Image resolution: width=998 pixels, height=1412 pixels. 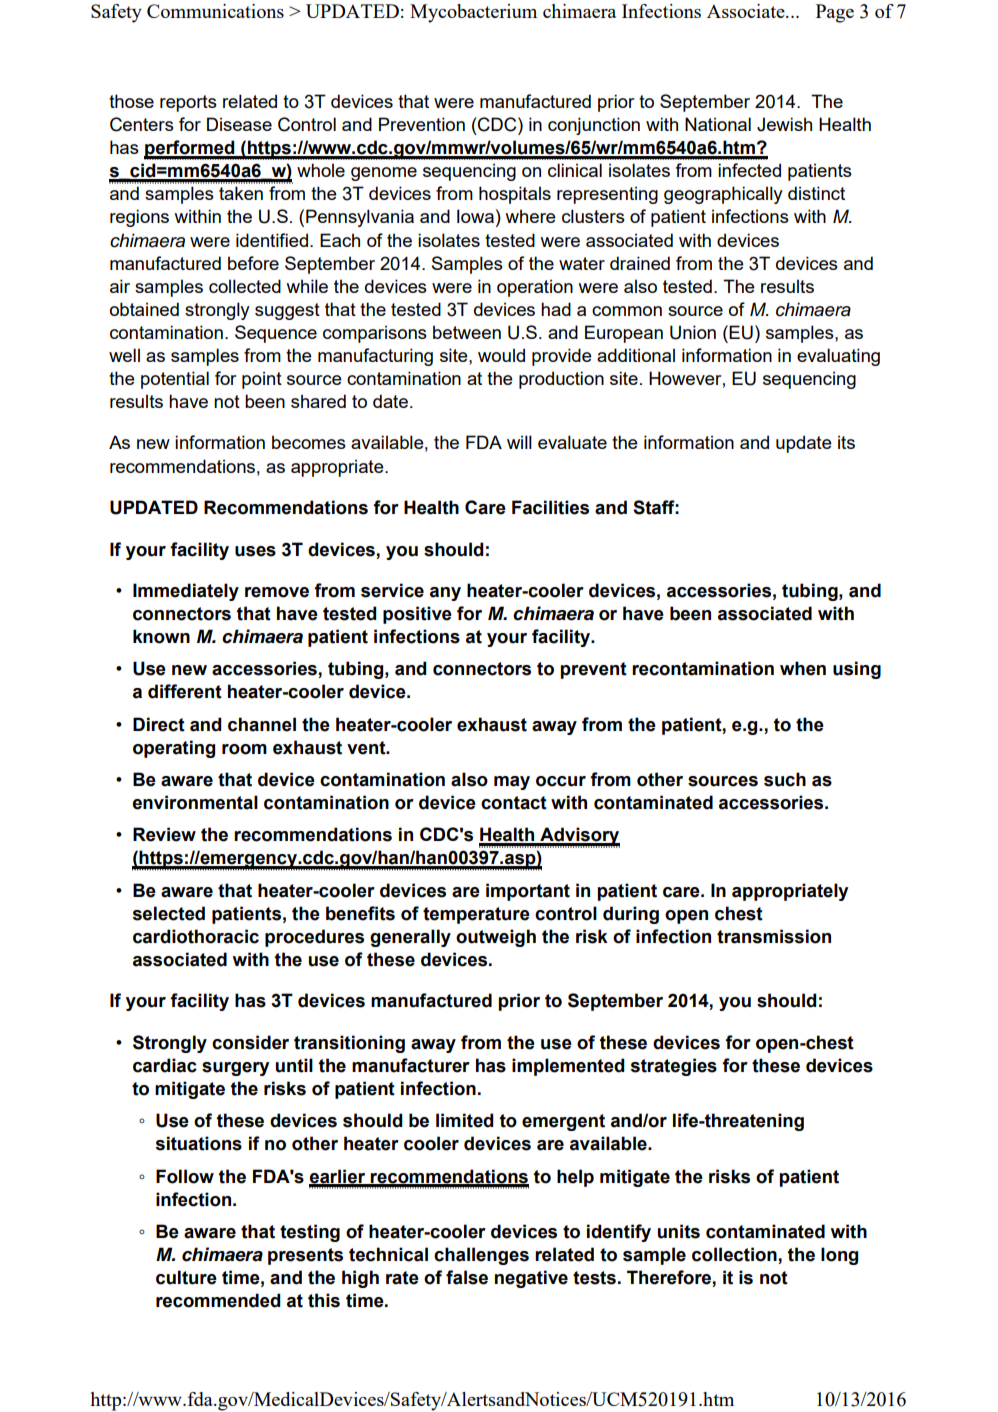 What do you see at coordinates (185, 691) in the document?
I see `different` at bounding box center [185, 691].
